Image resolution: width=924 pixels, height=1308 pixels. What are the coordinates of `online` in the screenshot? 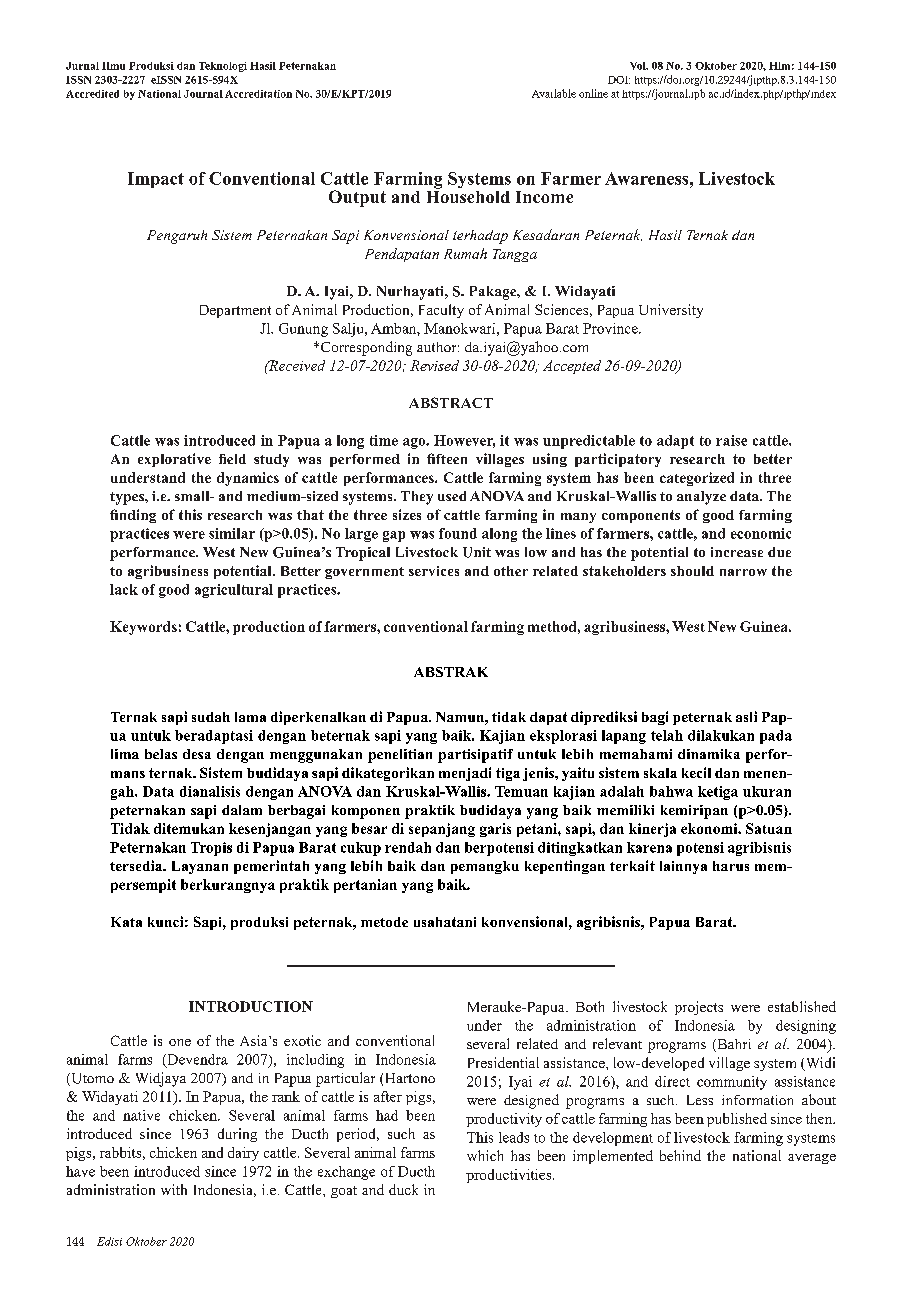 It's located at (593, 93).
